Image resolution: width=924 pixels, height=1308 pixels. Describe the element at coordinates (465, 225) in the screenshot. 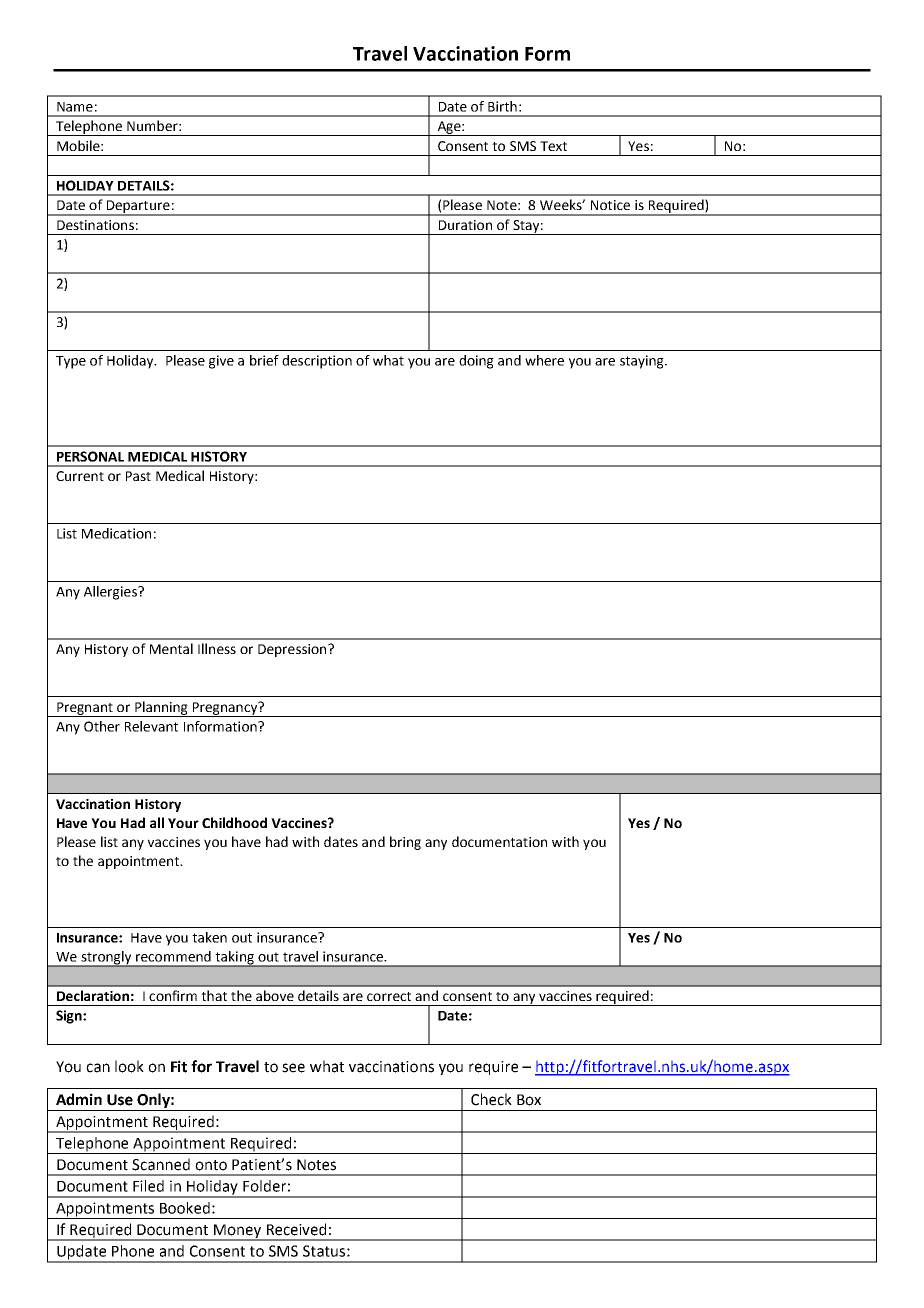

I see `Duration` at that location.
